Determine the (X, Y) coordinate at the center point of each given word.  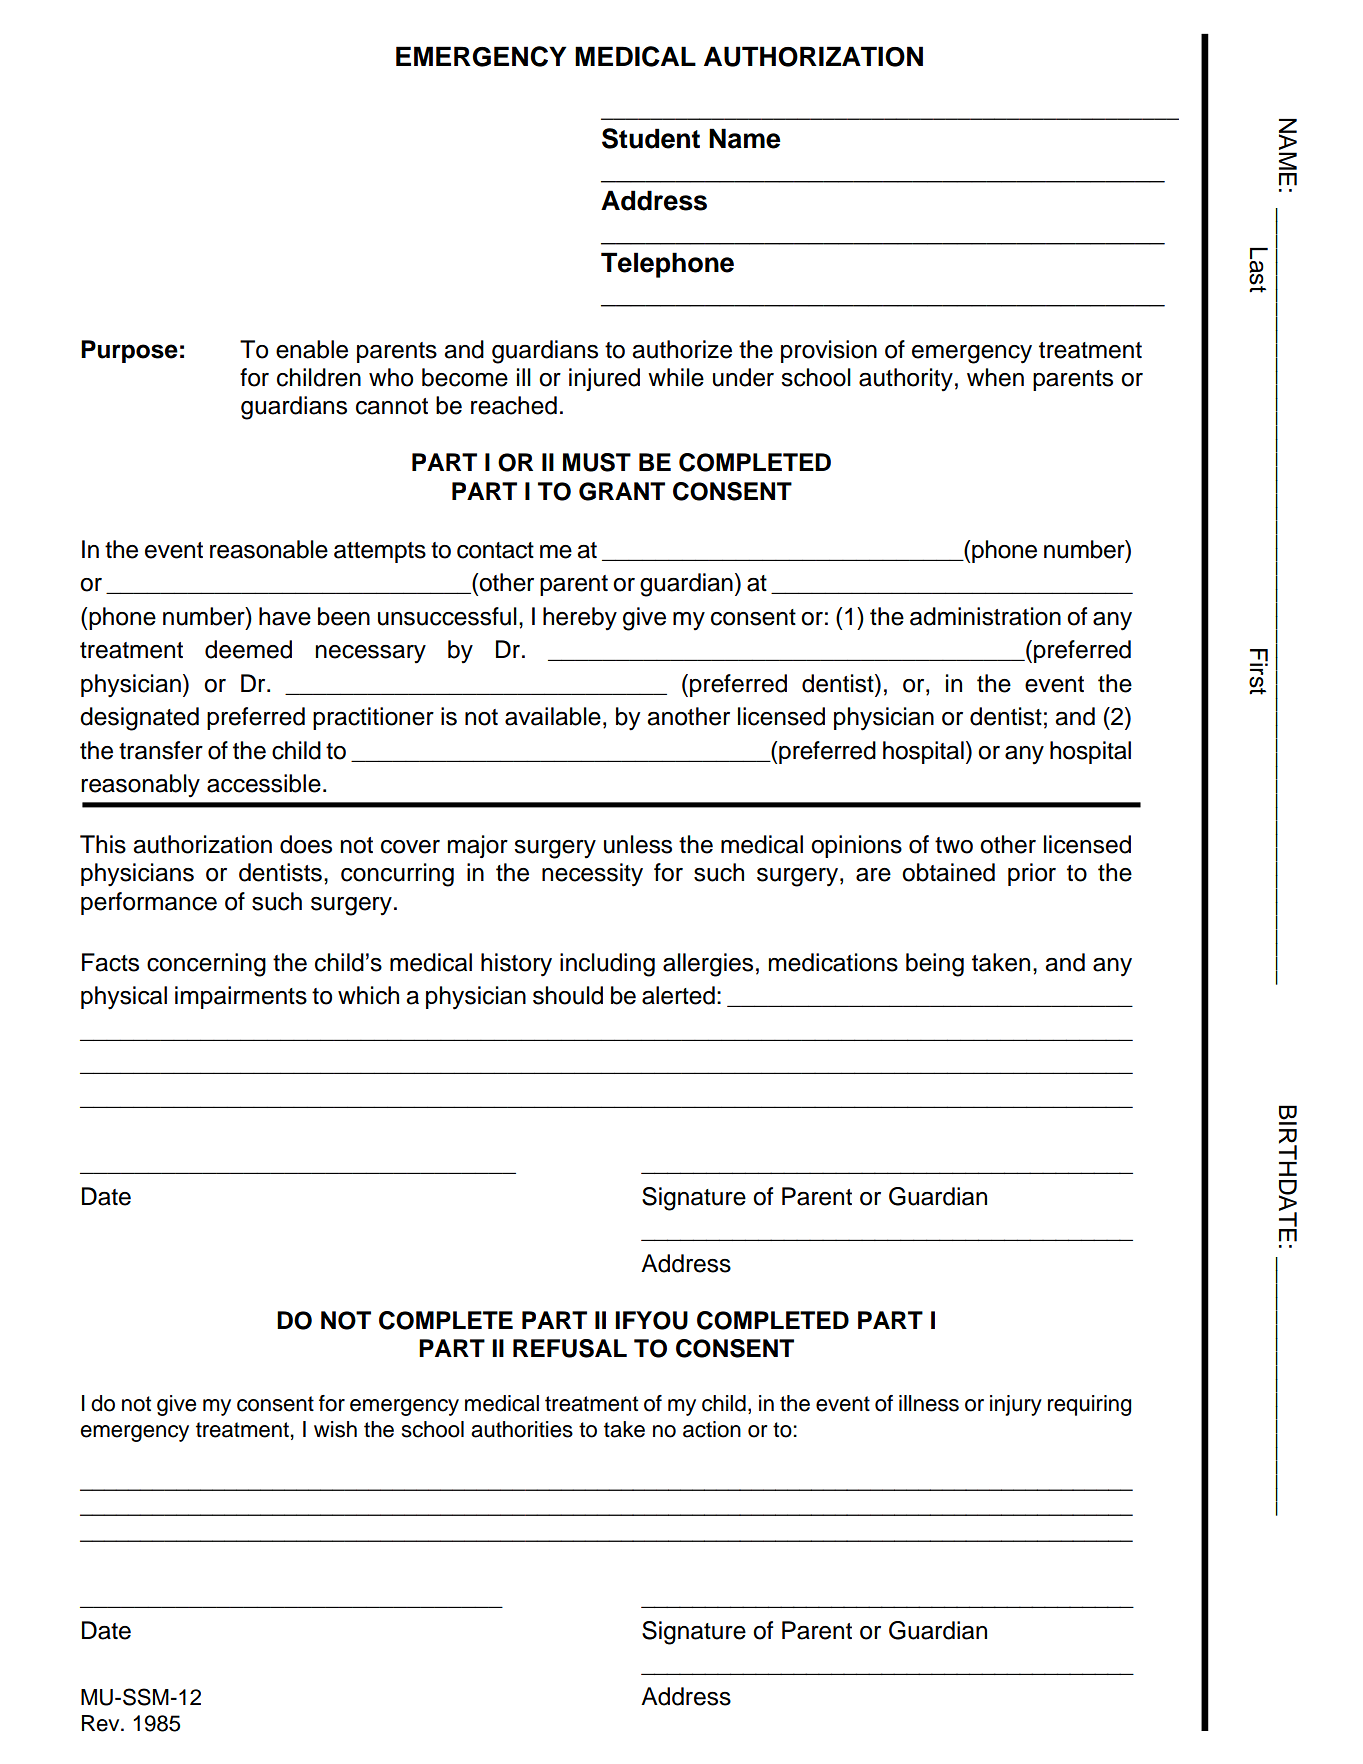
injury (1016, 1405)
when (995, 377)
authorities (522, 1429)
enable (312, 349)
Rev (102, 1723)
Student (651, 138)
